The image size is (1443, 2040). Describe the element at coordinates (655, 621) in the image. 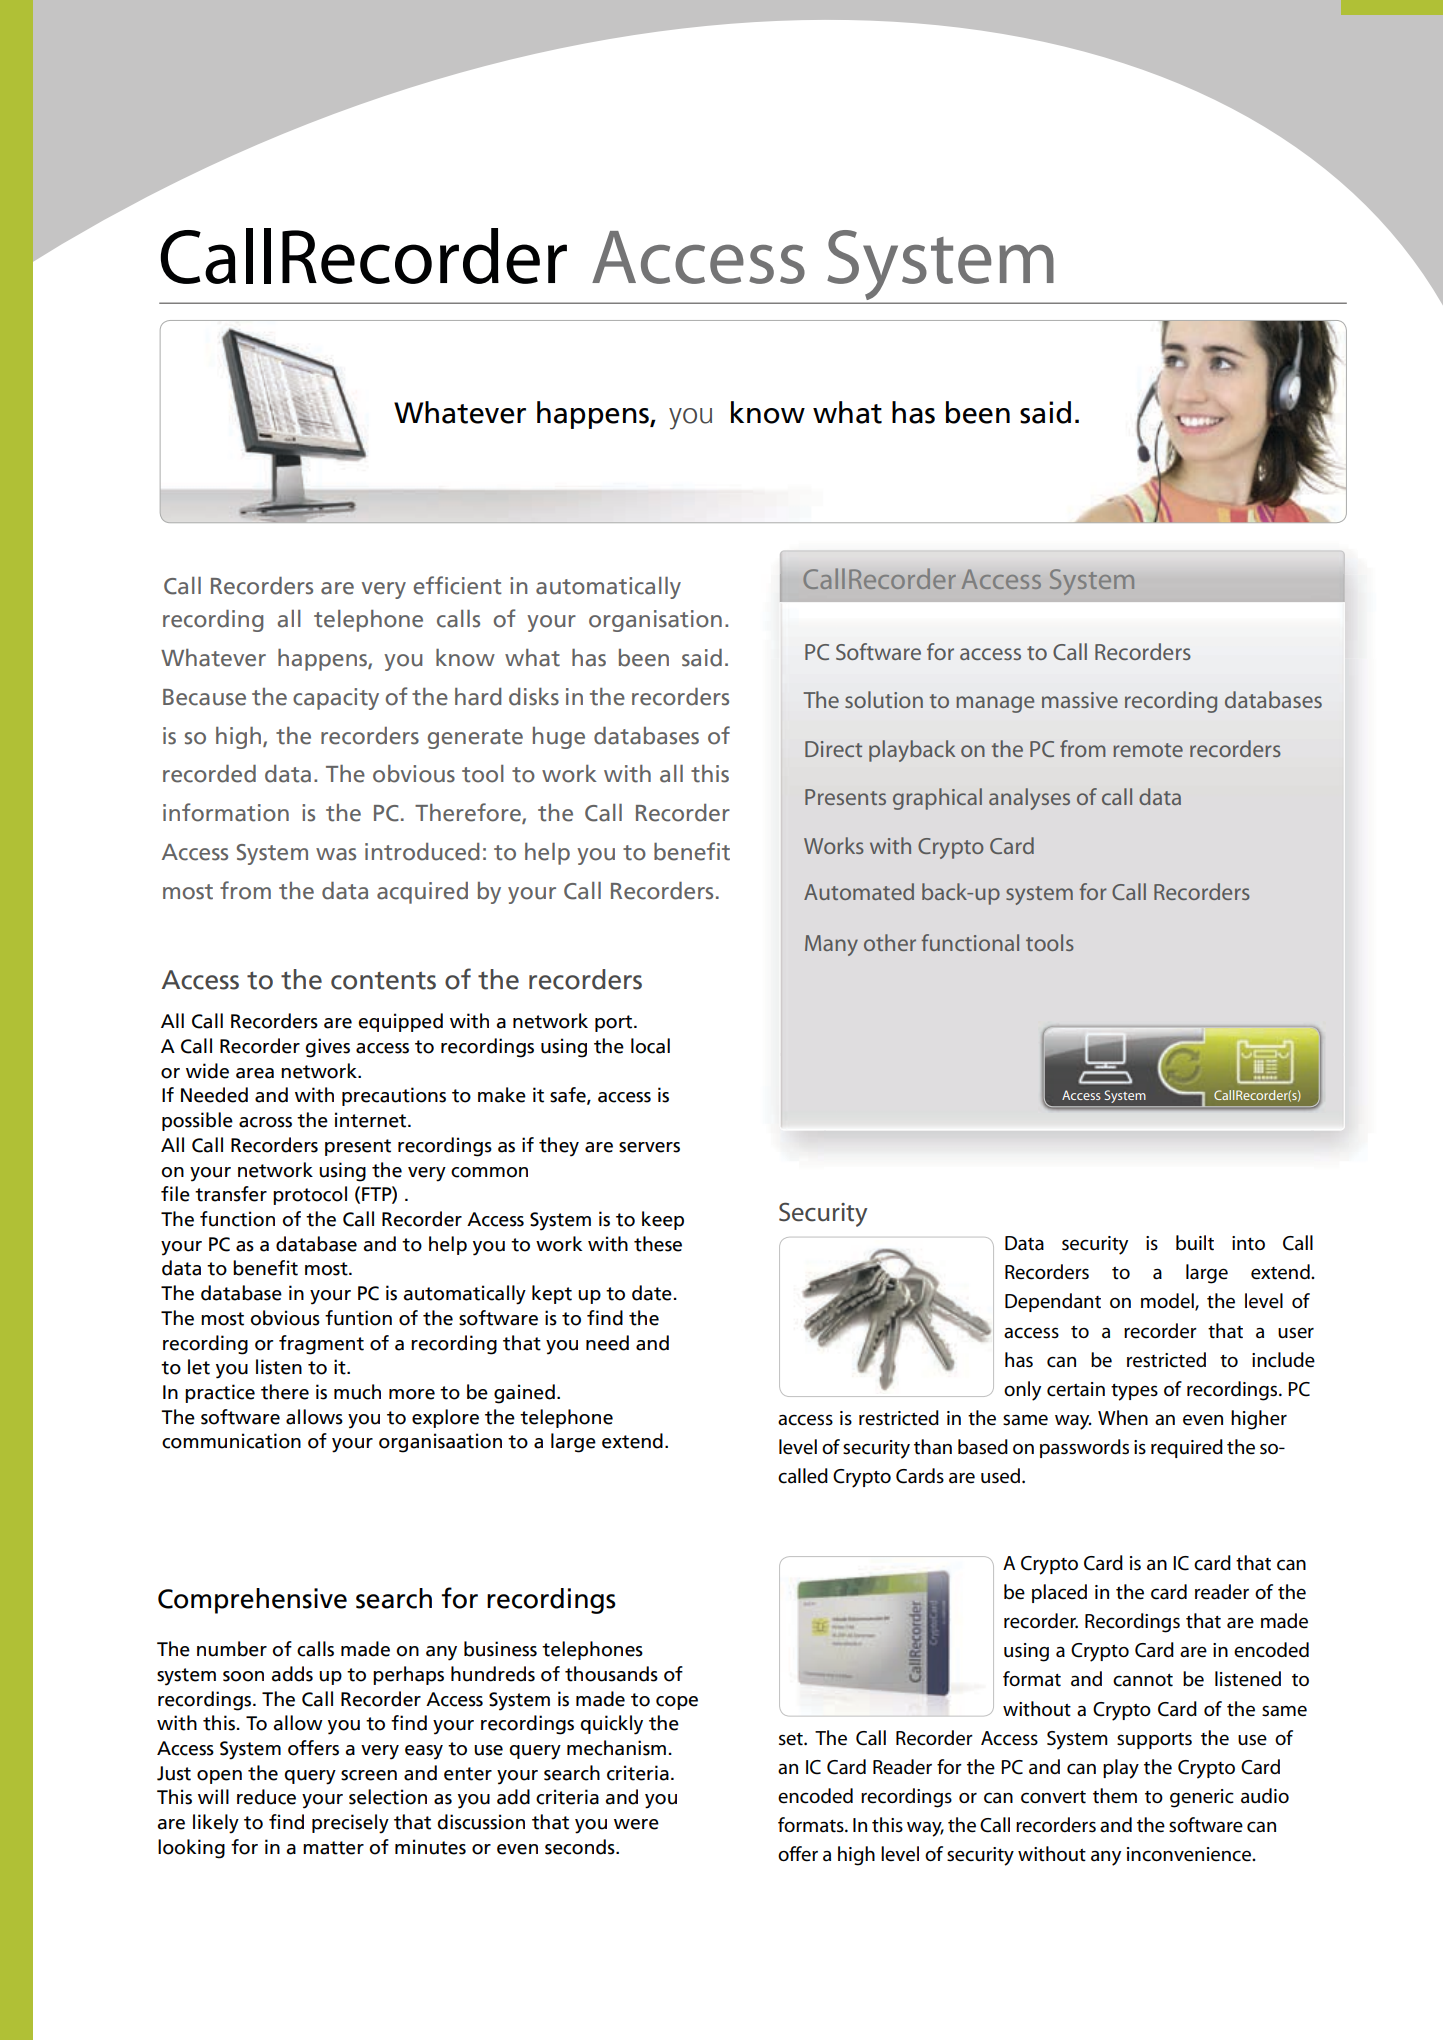

I see `organisation` at that location.
